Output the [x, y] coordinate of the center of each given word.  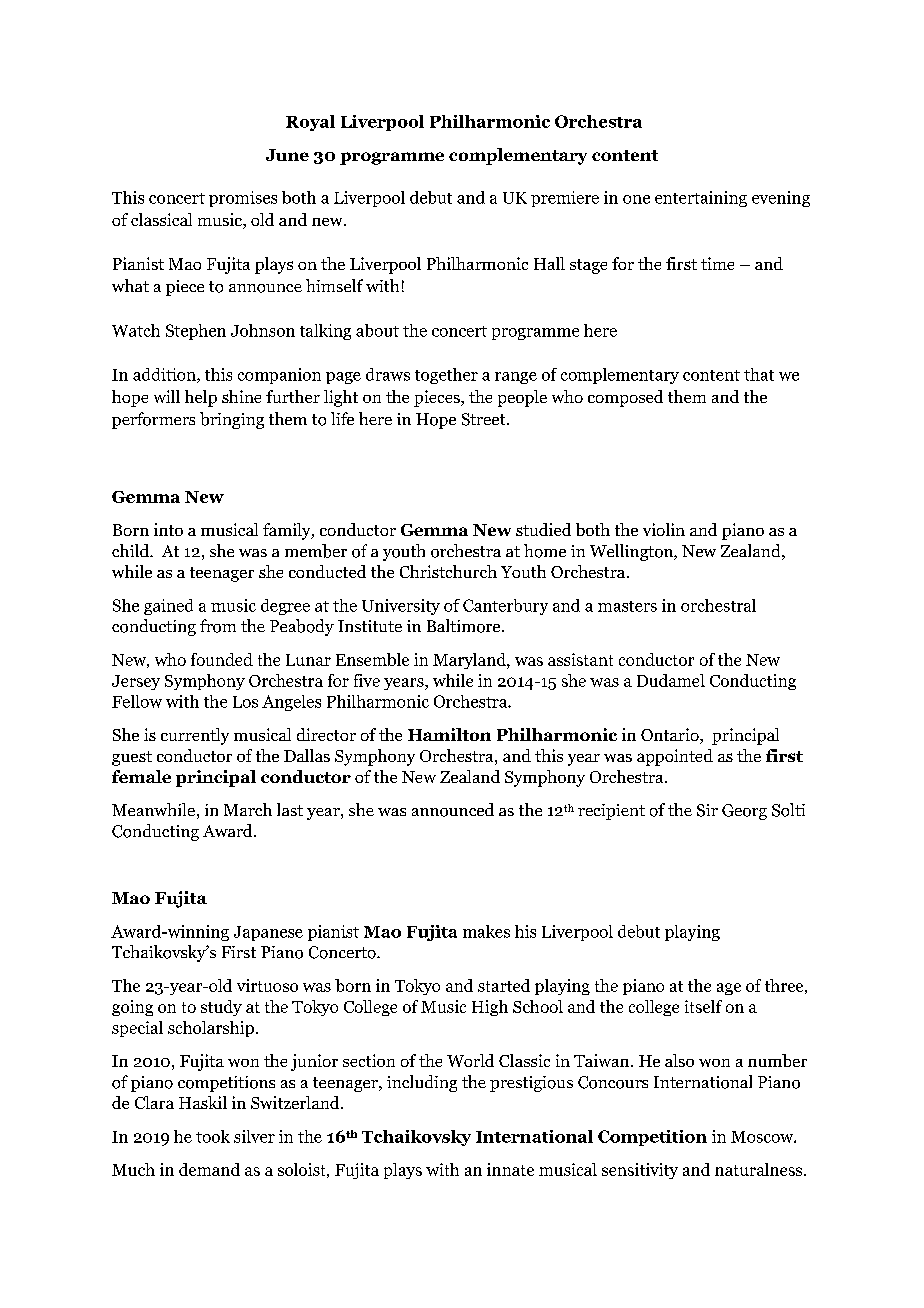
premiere [565, 199]
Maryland [470, 661]
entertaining [701, 199]
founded [222, 659]
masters [627, 606]
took [213, 1136]
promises [243, 199]
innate [510, 1169]
